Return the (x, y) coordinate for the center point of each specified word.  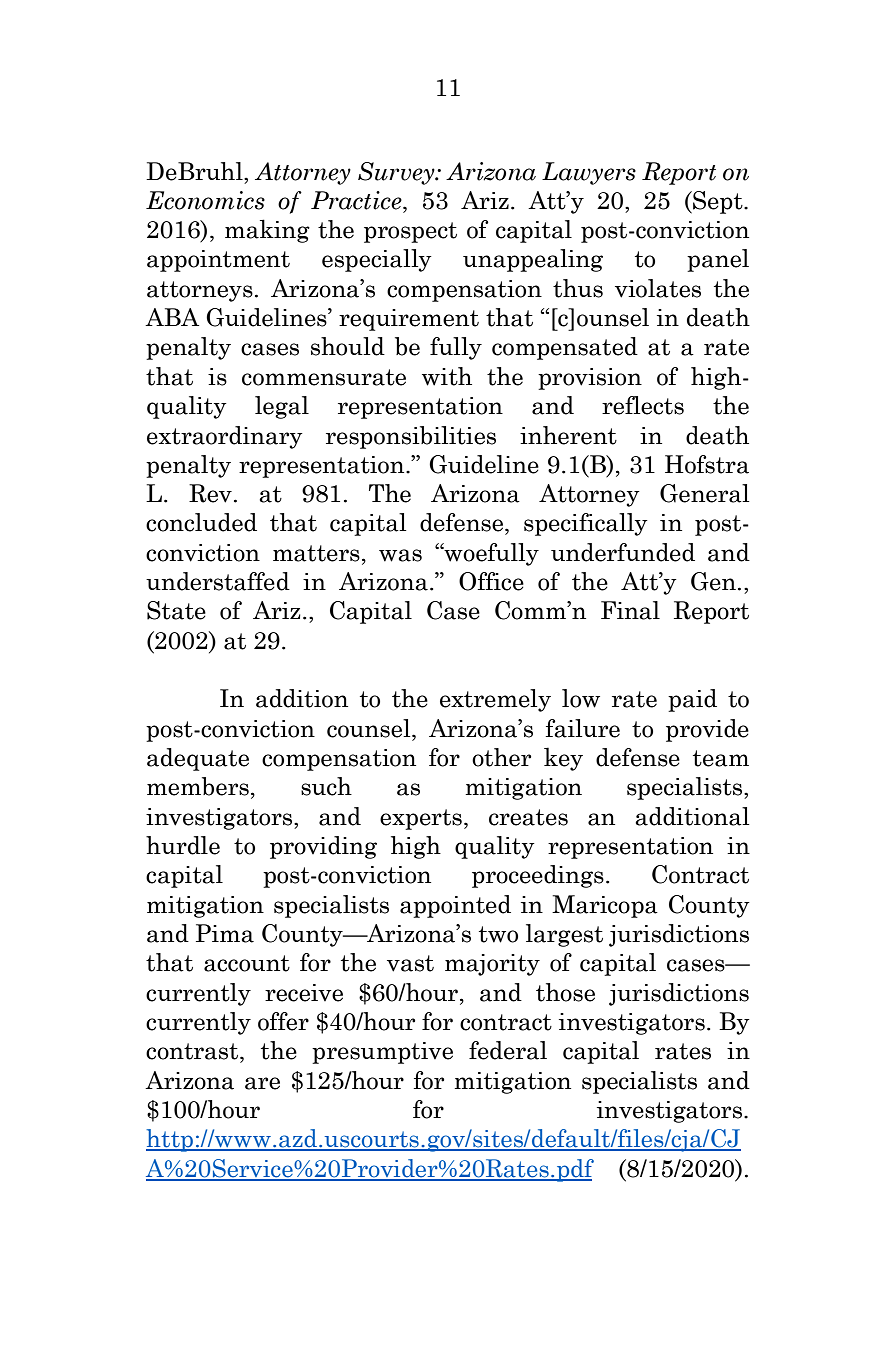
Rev (210, 493)
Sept (718, 202)
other (501, 757)
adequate (198, 759)
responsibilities (411, 437)
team (721, 758)
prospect (410, 232)
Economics (205, 200)
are (262, 1083)
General (704, 493)
